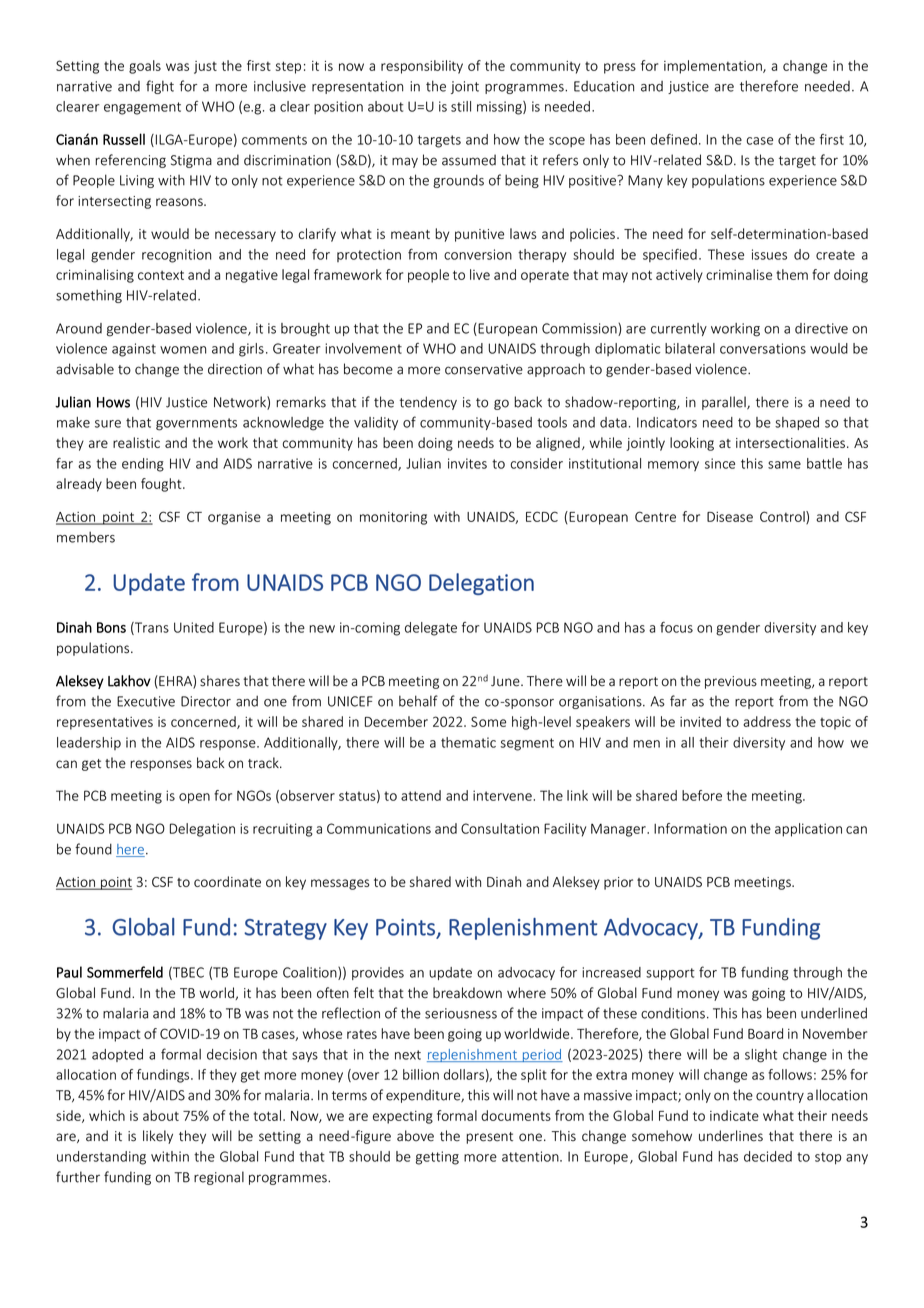 The image size is (924, 1308). What do you see at coordinates (461, 106) in the page?
I see `still` at bounding box center [461, 106].
